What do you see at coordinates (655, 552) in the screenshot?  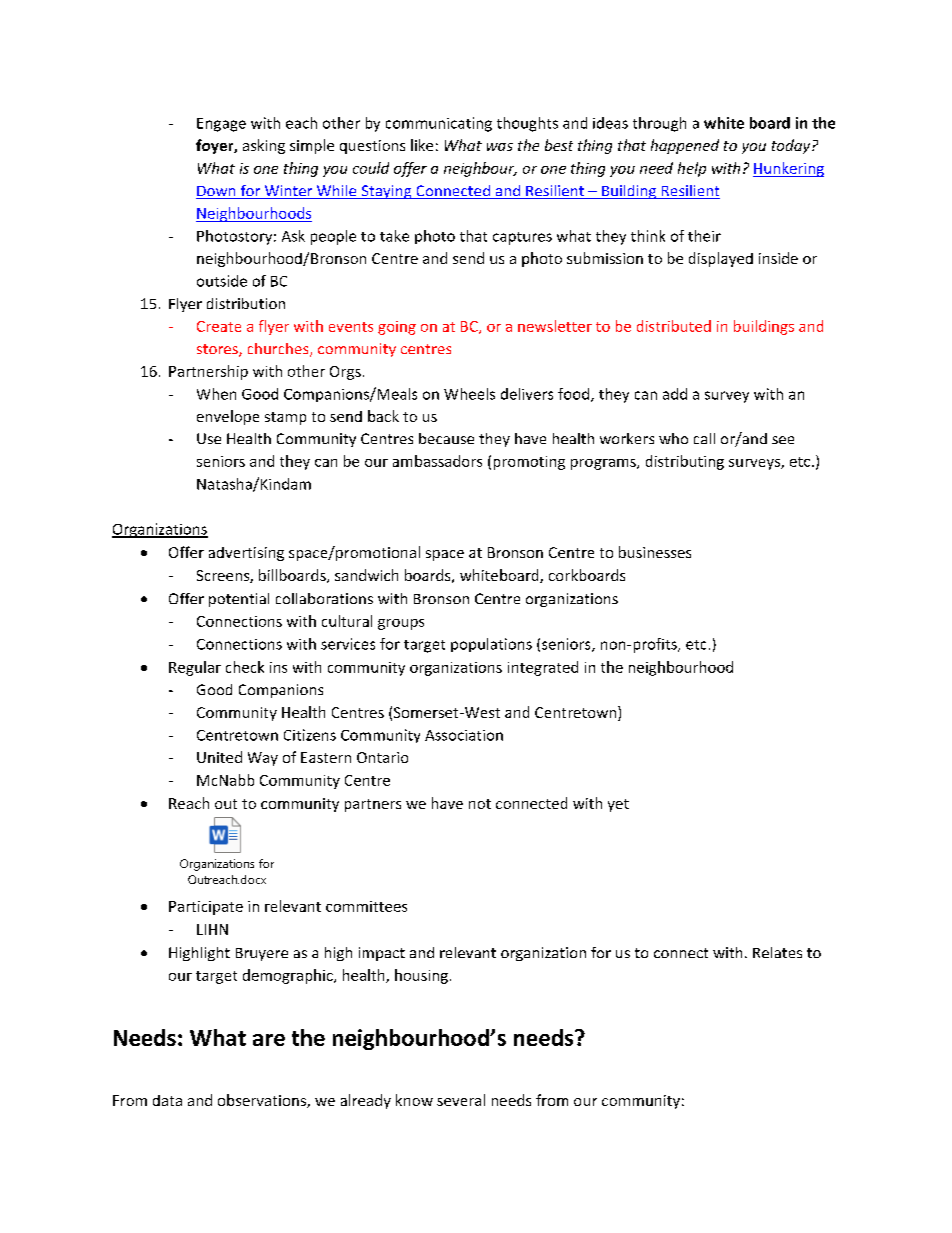 I see `businesses` at bounding box center [655, 552].
